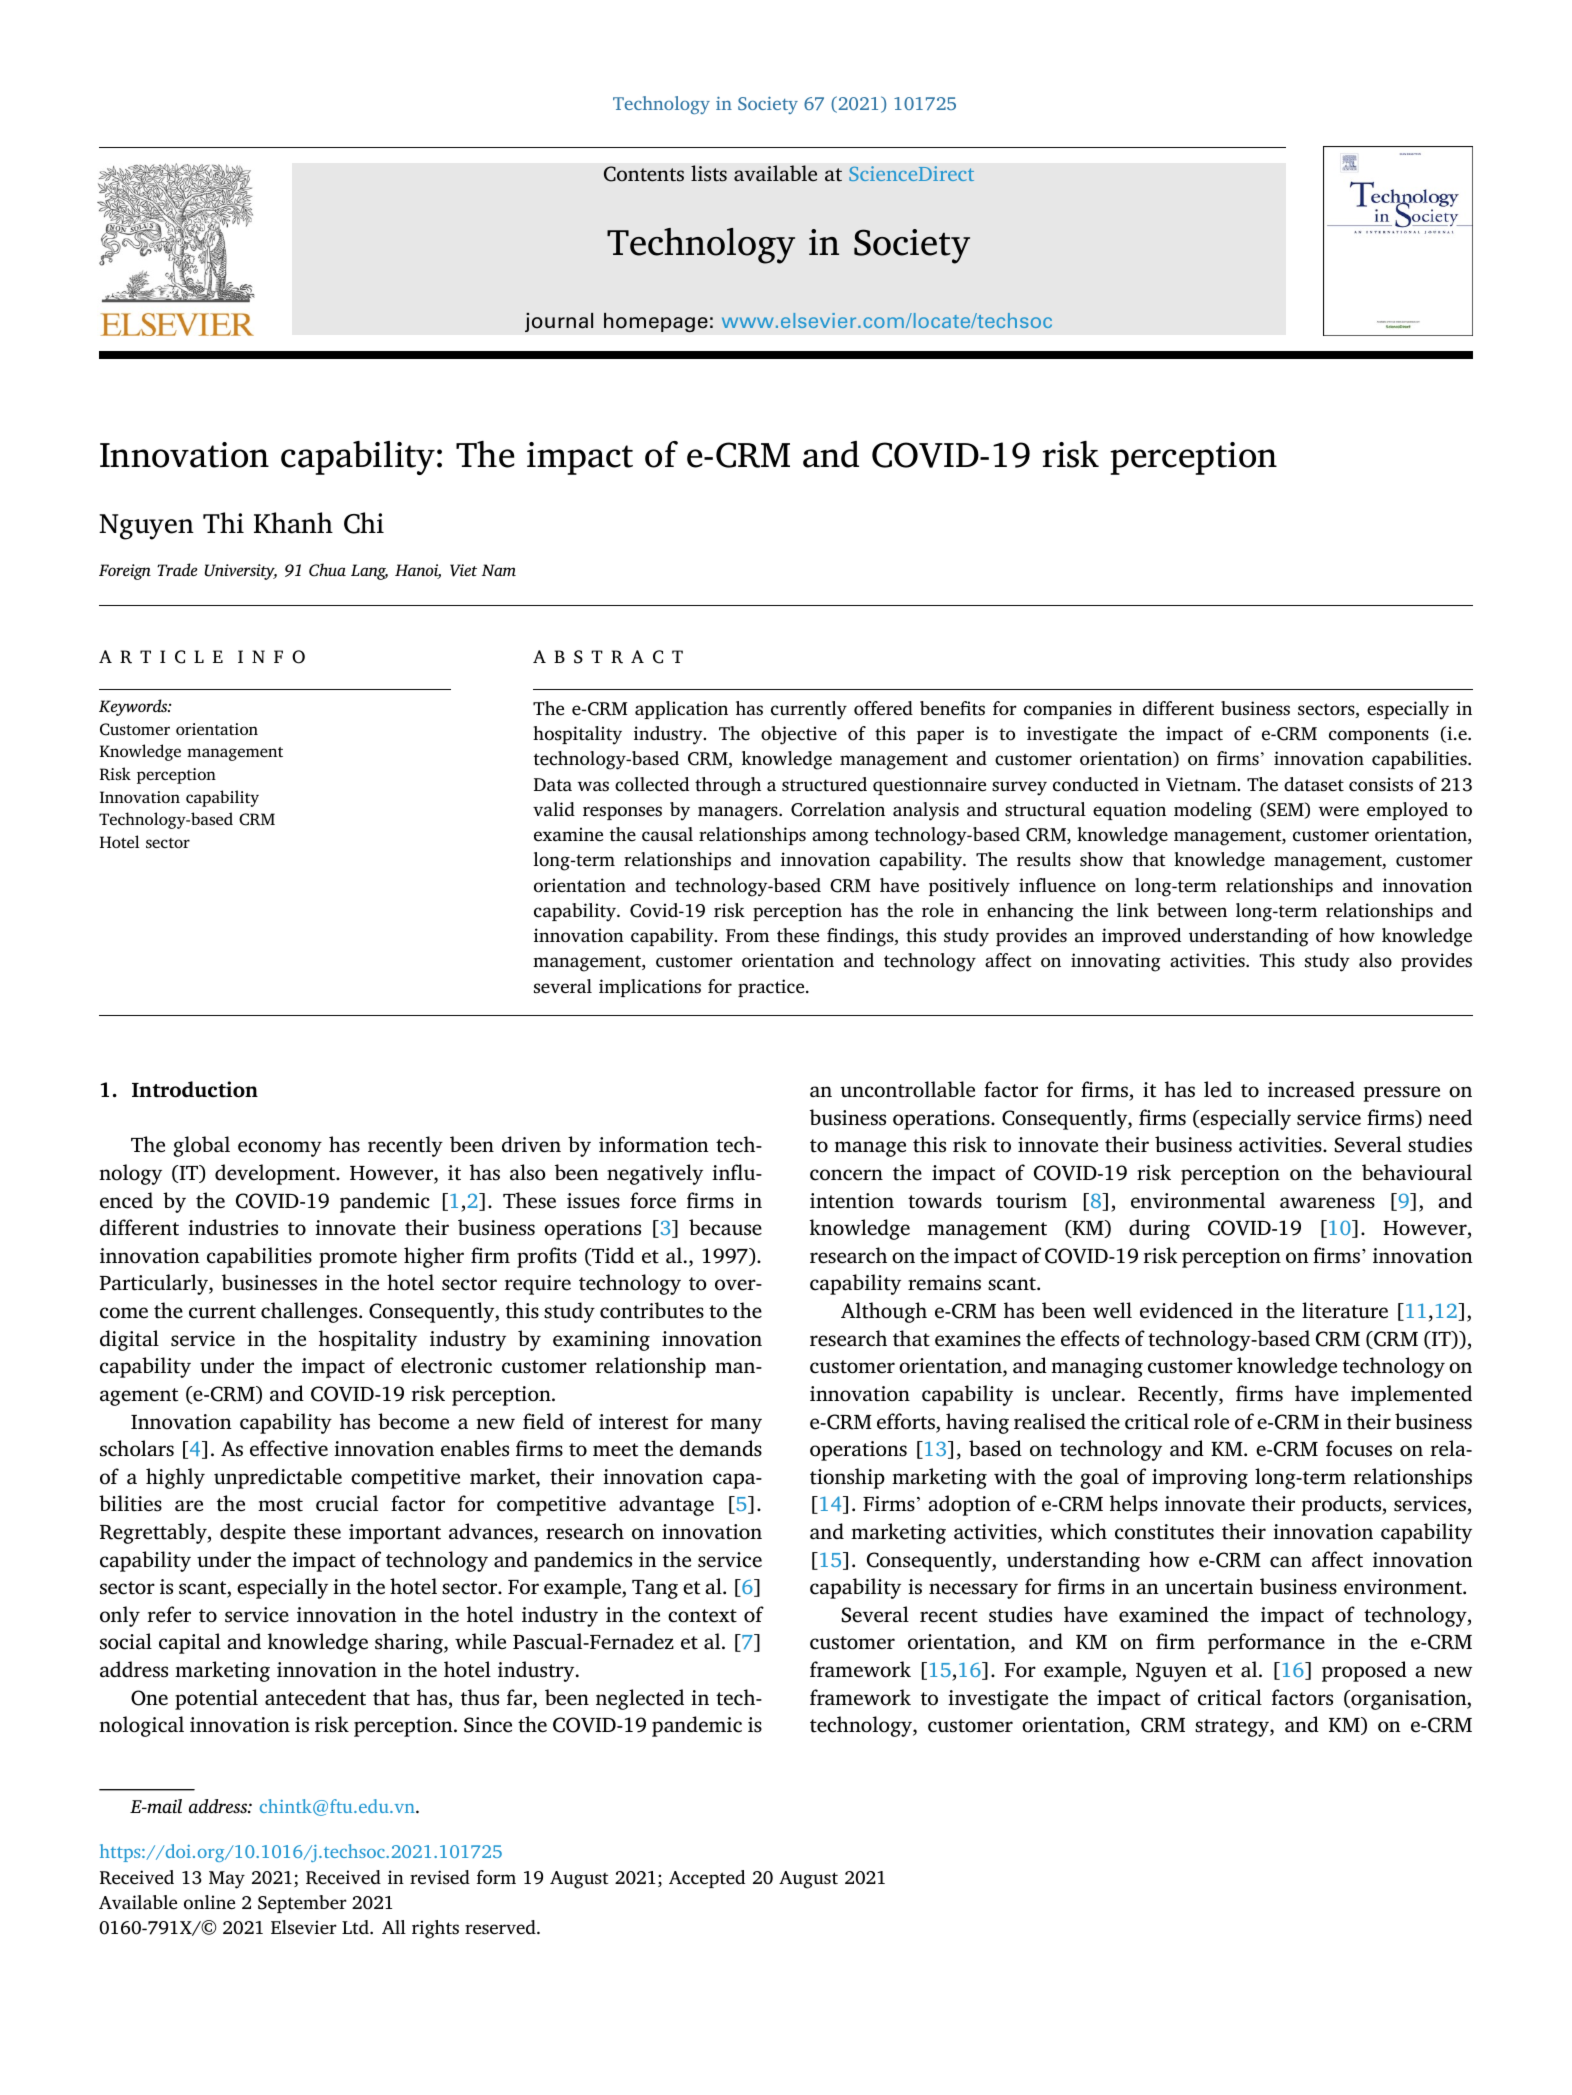 This screenshot has height=2095, width=1572. I want to click on September, so click(302, 1904).
